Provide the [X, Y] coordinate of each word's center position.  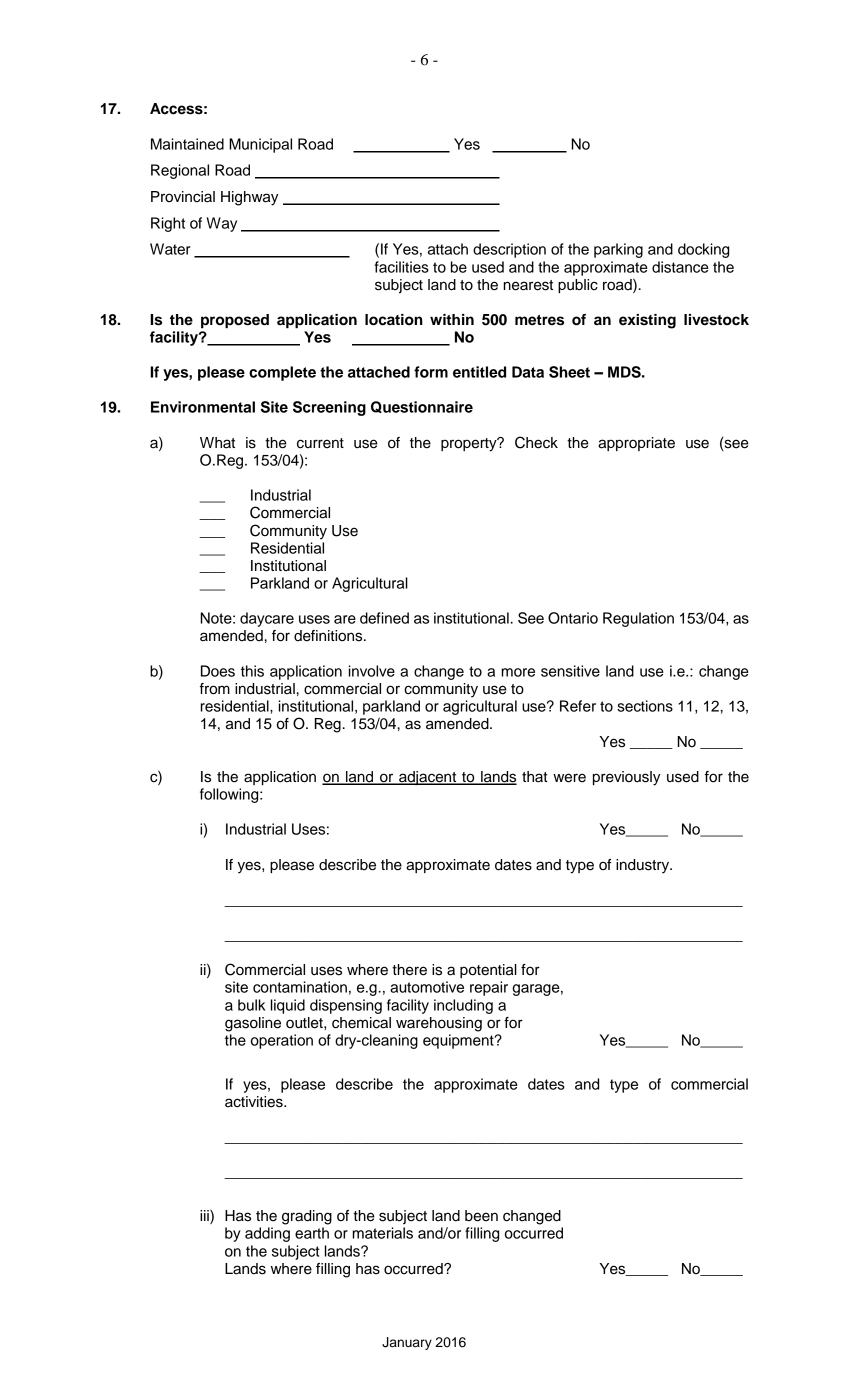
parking [618, 250]
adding [267, 1234]
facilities [402, 267]
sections [645, 706]
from [215, 689]
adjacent [428, 778]
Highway [249, 198]
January [407, 1343]
